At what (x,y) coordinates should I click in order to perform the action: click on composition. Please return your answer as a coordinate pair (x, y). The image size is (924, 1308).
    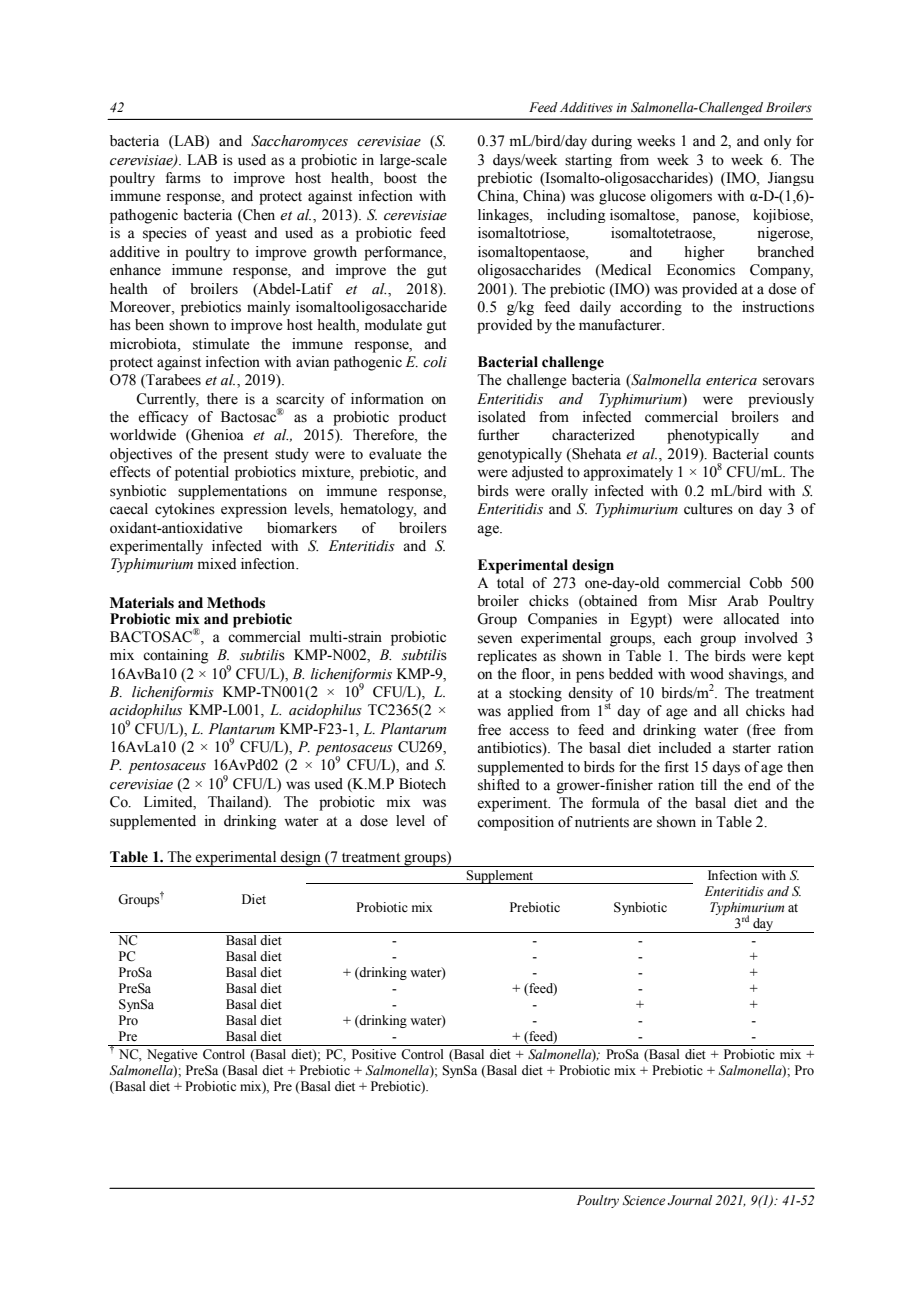
    Looking at the image, I should click on (515, 823).
